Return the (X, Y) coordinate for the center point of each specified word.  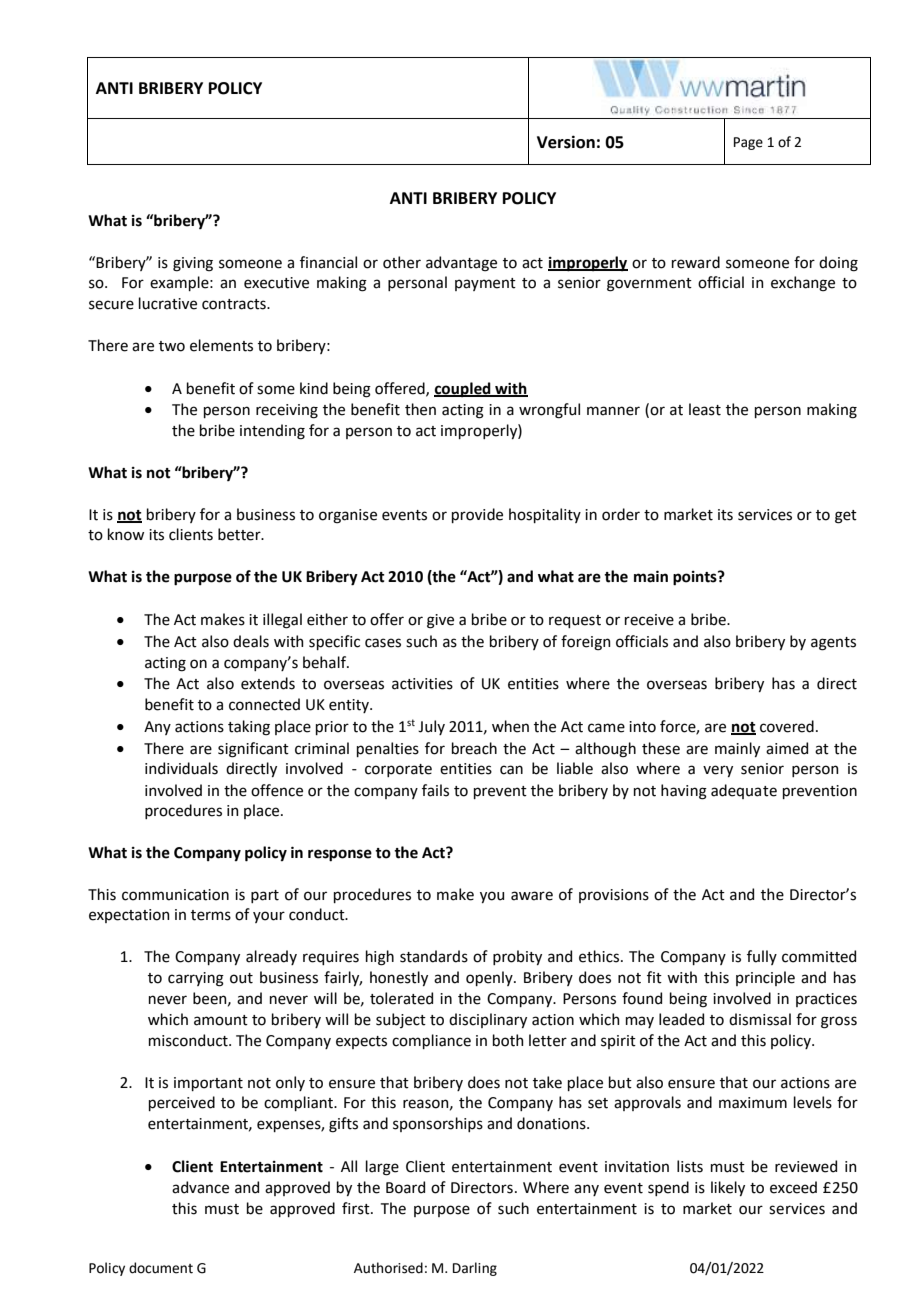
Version (566, 142)
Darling (475, 1269)
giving (193, 264)
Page (748, 143)
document (161, 1268)
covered (787, 726)
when (510, 726)
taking (249, 728)
